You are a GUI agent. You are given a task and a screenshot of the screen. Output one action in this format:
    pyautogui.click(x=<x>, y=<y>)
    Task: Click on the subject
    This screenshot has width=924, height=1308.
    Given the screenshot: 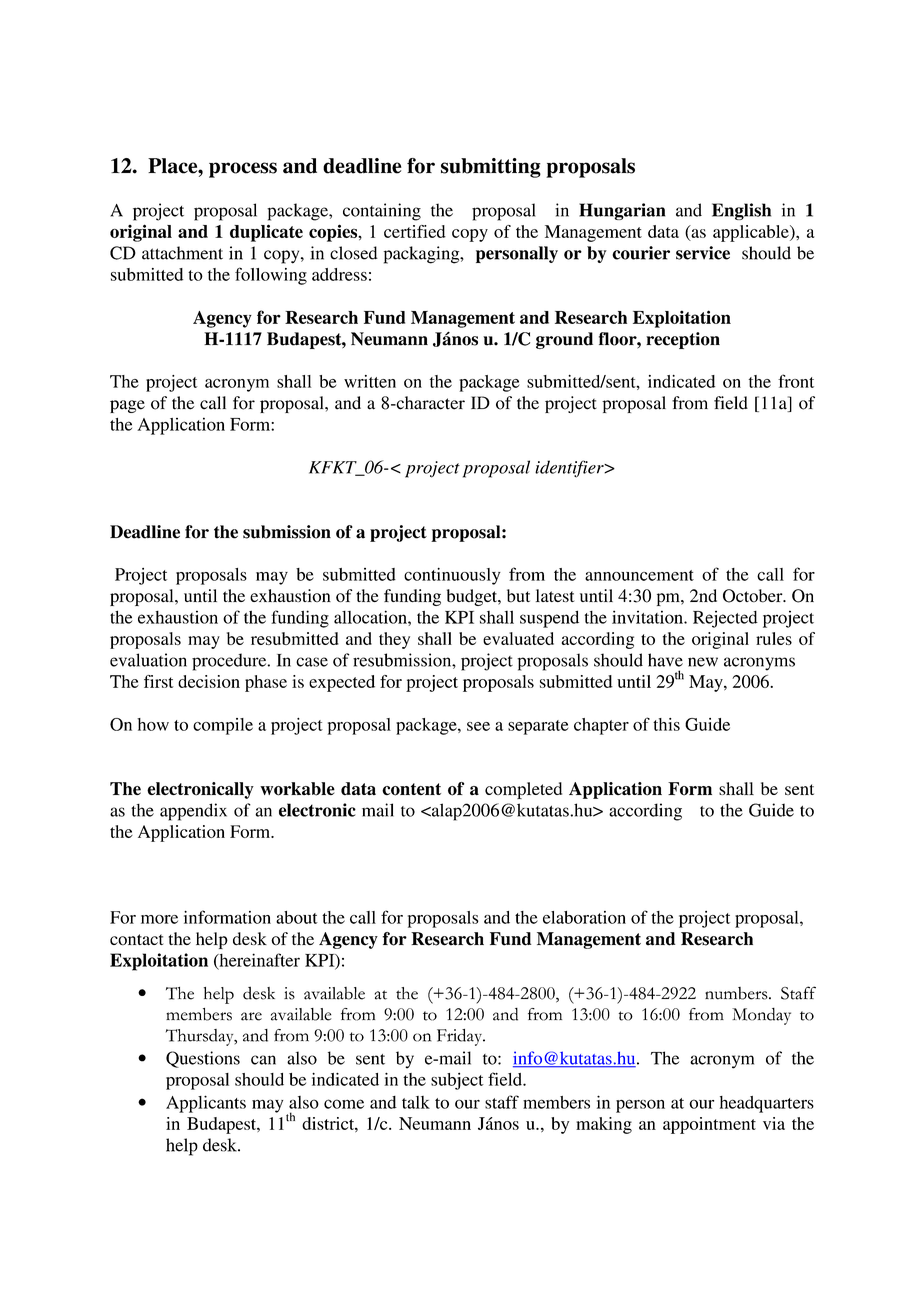 What is the action you would take?
    pyautogui.click(x=457, y=1081)
